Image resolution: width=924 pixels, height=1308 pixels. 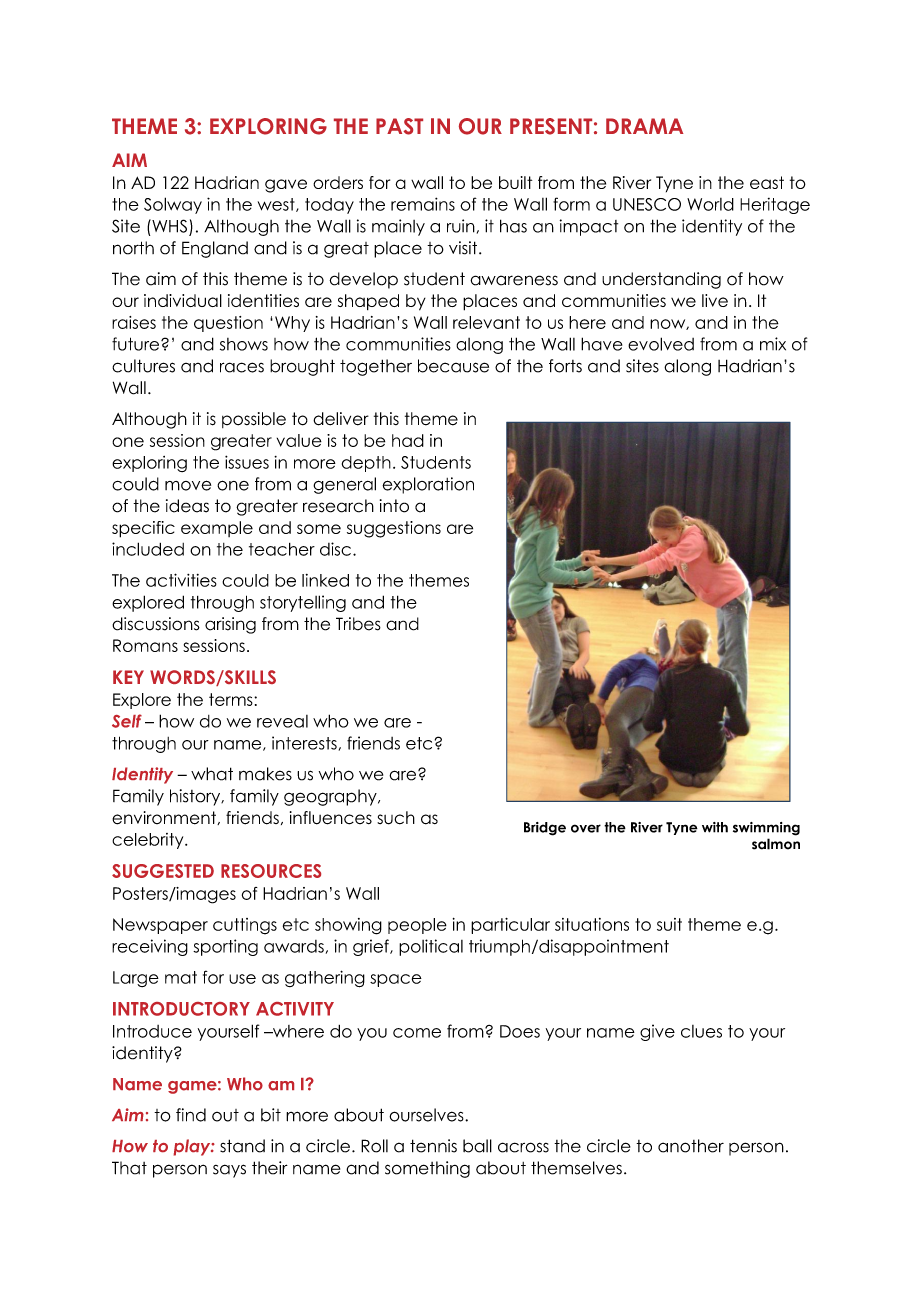 I want to click on remains, so click(x=423, y=204).
